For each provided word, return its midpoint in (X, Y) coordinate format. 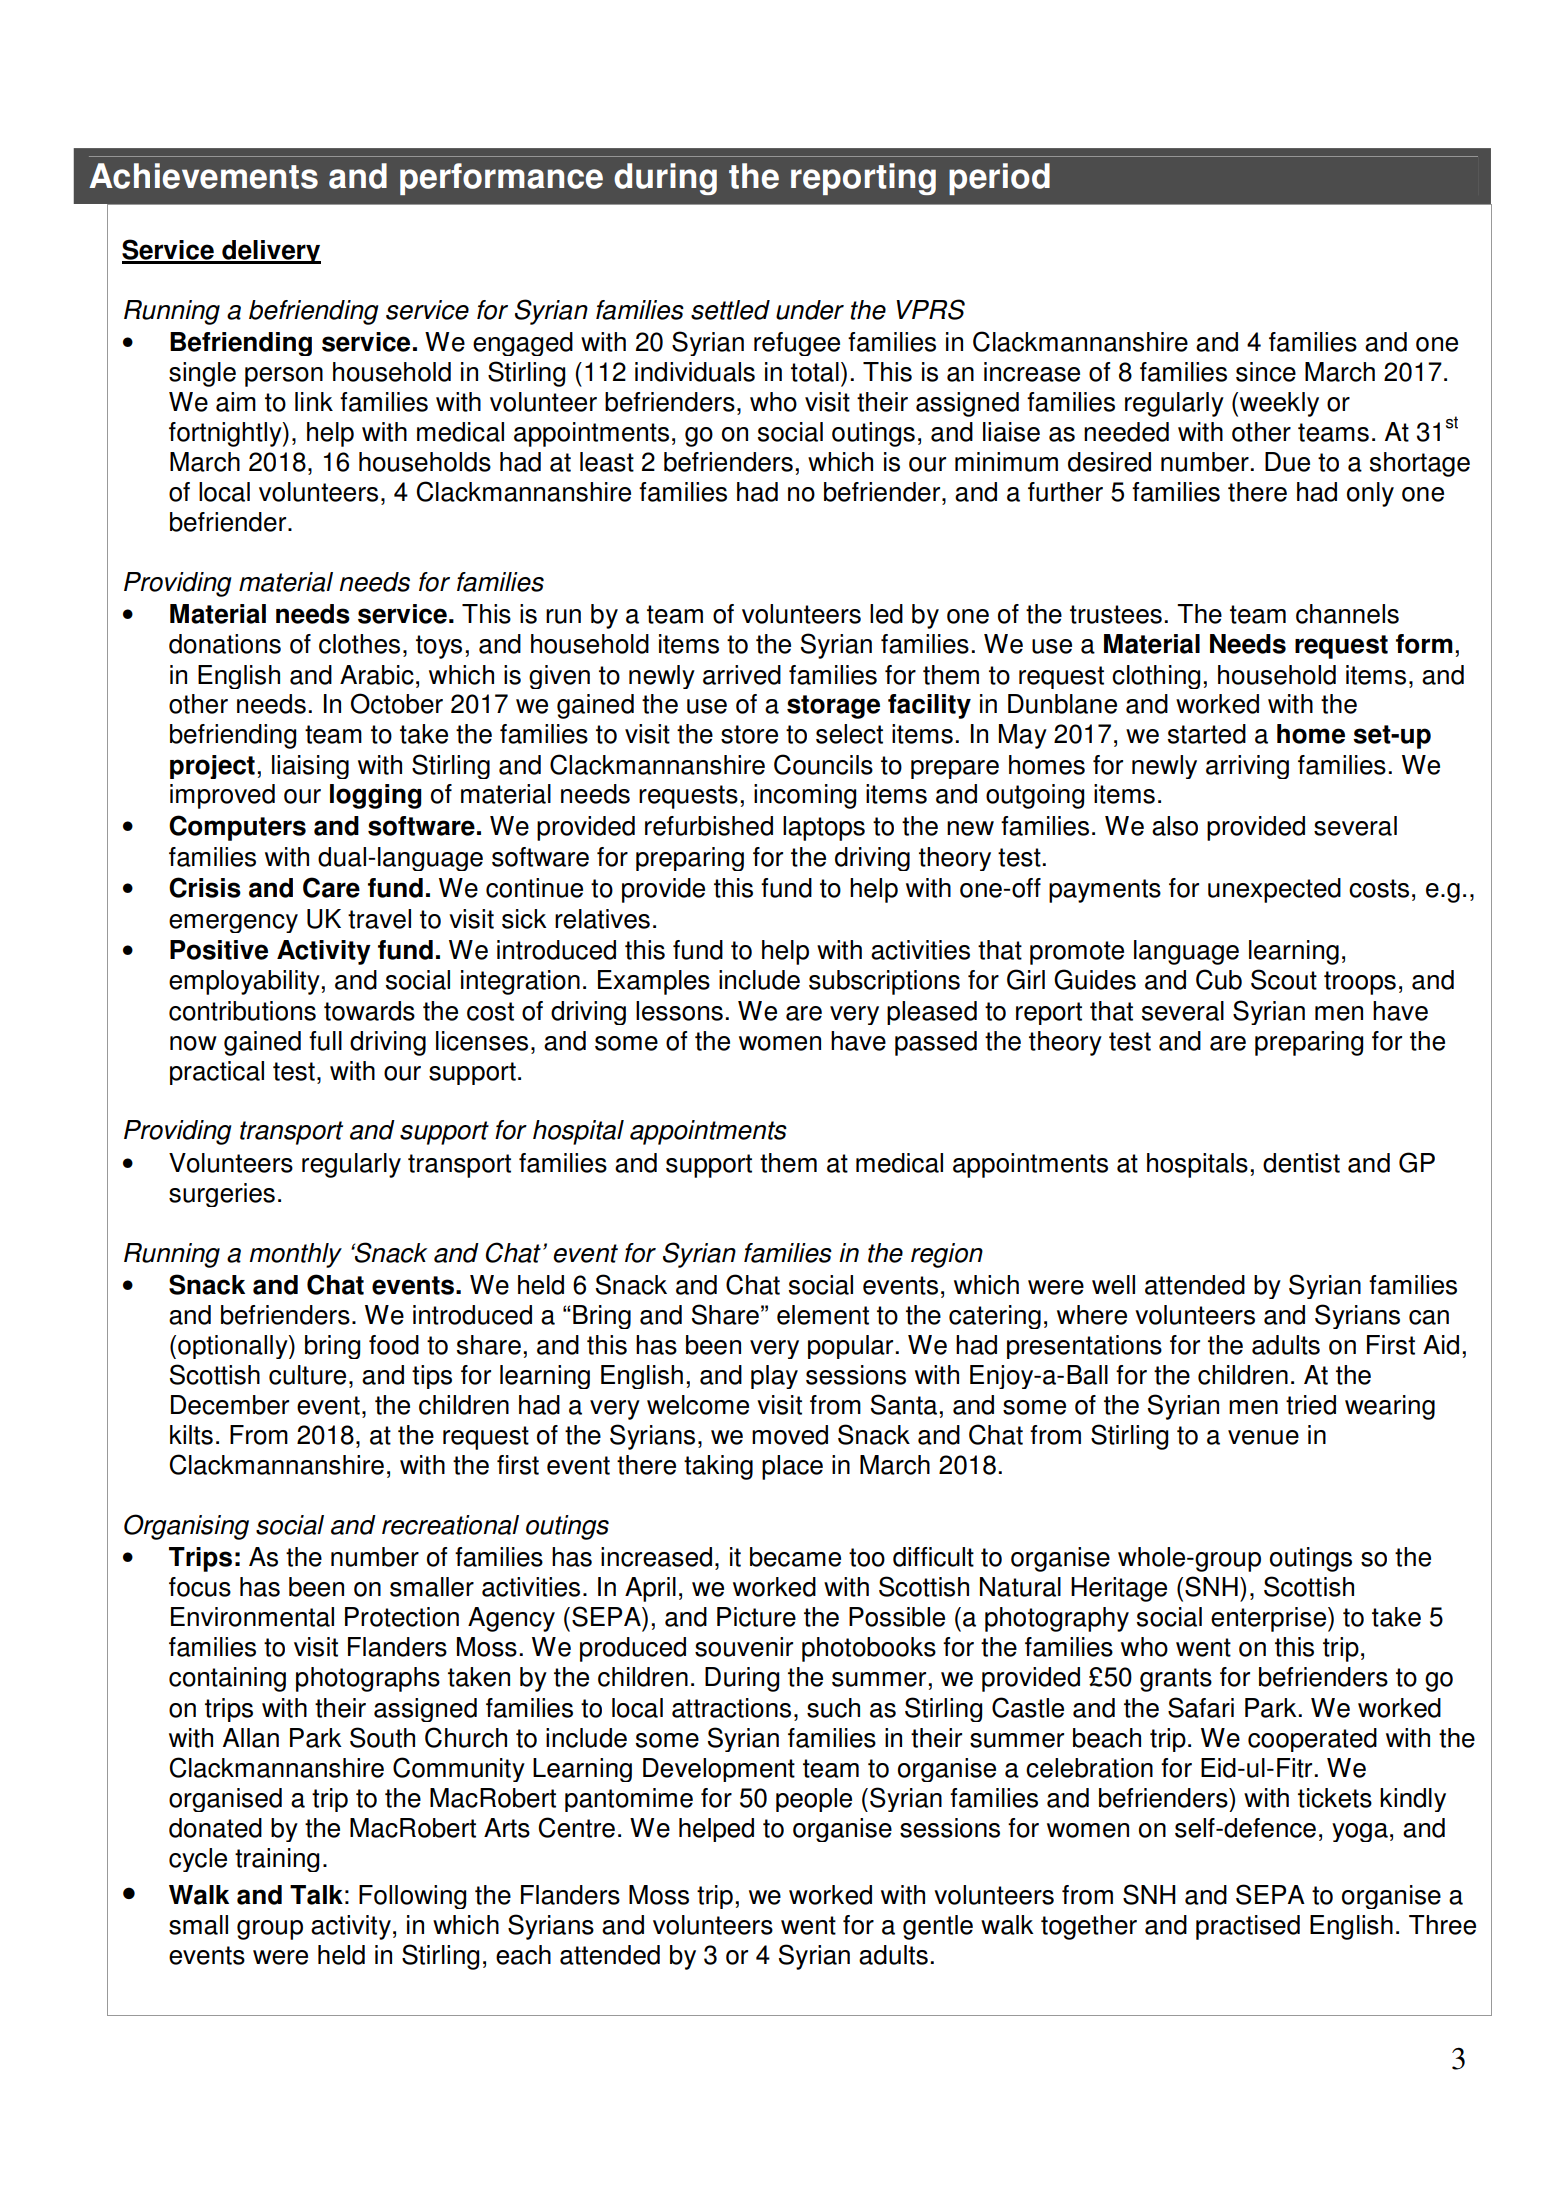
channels (1347, 614)
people (814, 1800)
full (325, 1041)
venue (1263, 1437)
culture (307, 1375)
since (1266, 372)
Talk (316, 1895)
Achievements (203, 176)
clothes (359, 644)
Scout (1284, 979)
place (792, 1467)
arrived (742, 675)
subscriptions (884, 982)
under (810, 310)
